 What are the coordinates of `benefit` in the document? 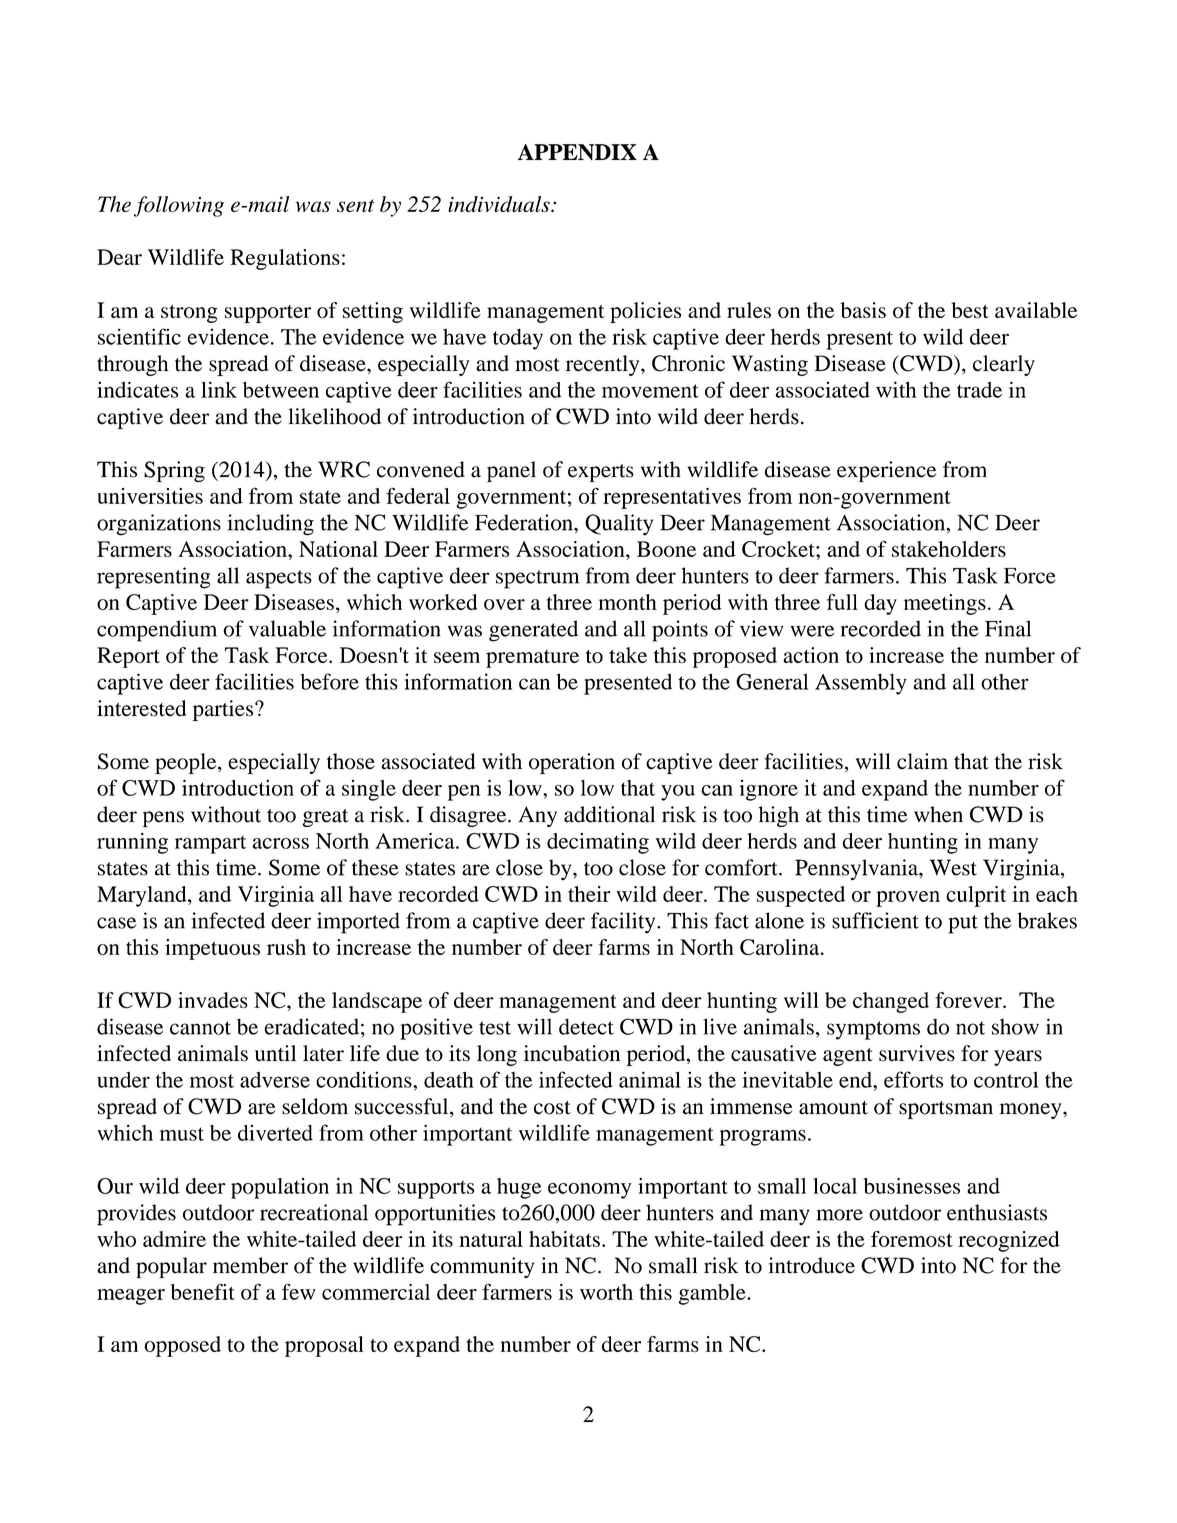 It's located at (203, 1291).
